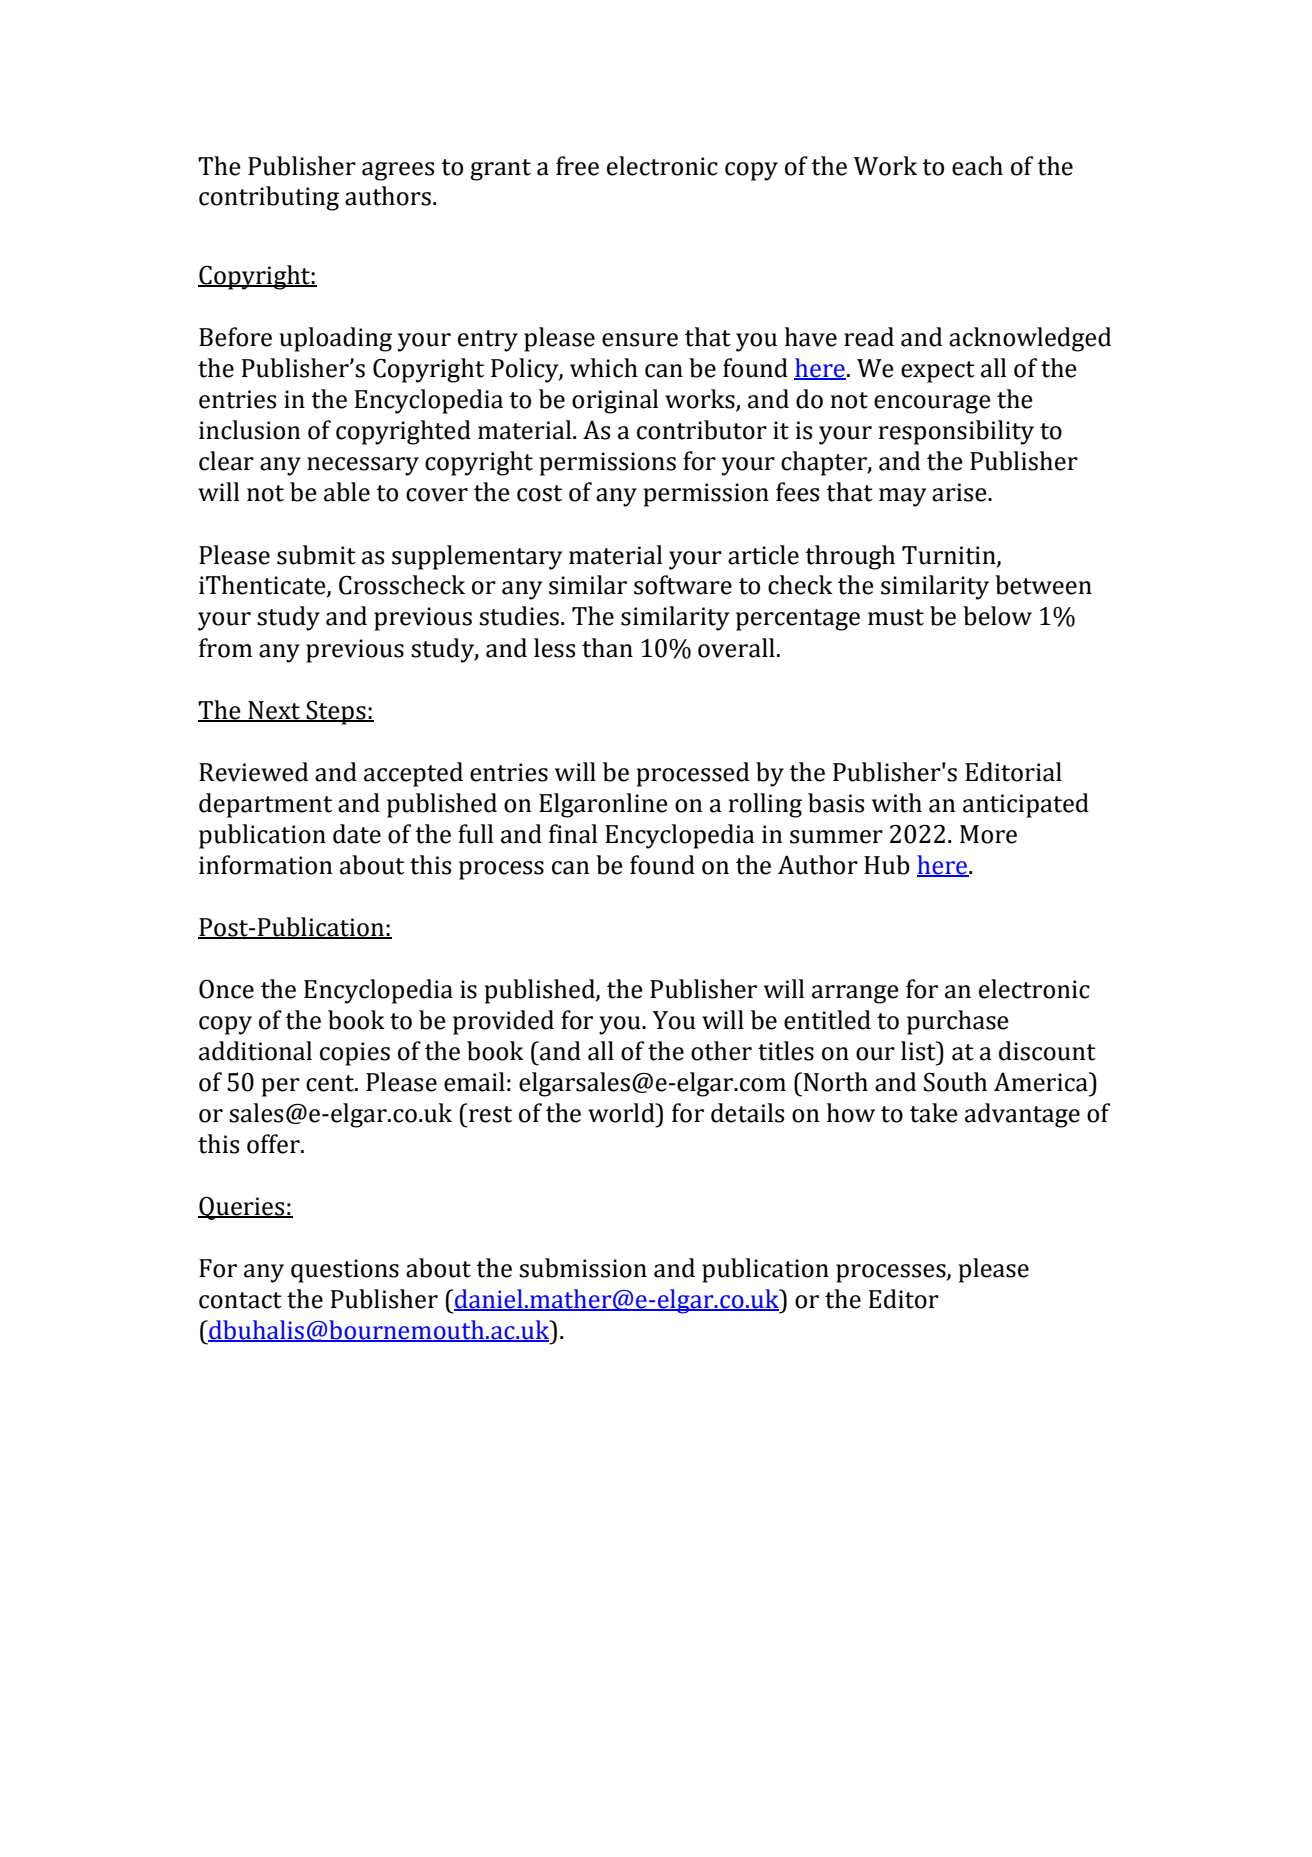 The width and height of the image is (1312, 1857). Describe the element at coordinates (897, 803) in the image. I see `with` at that location.
